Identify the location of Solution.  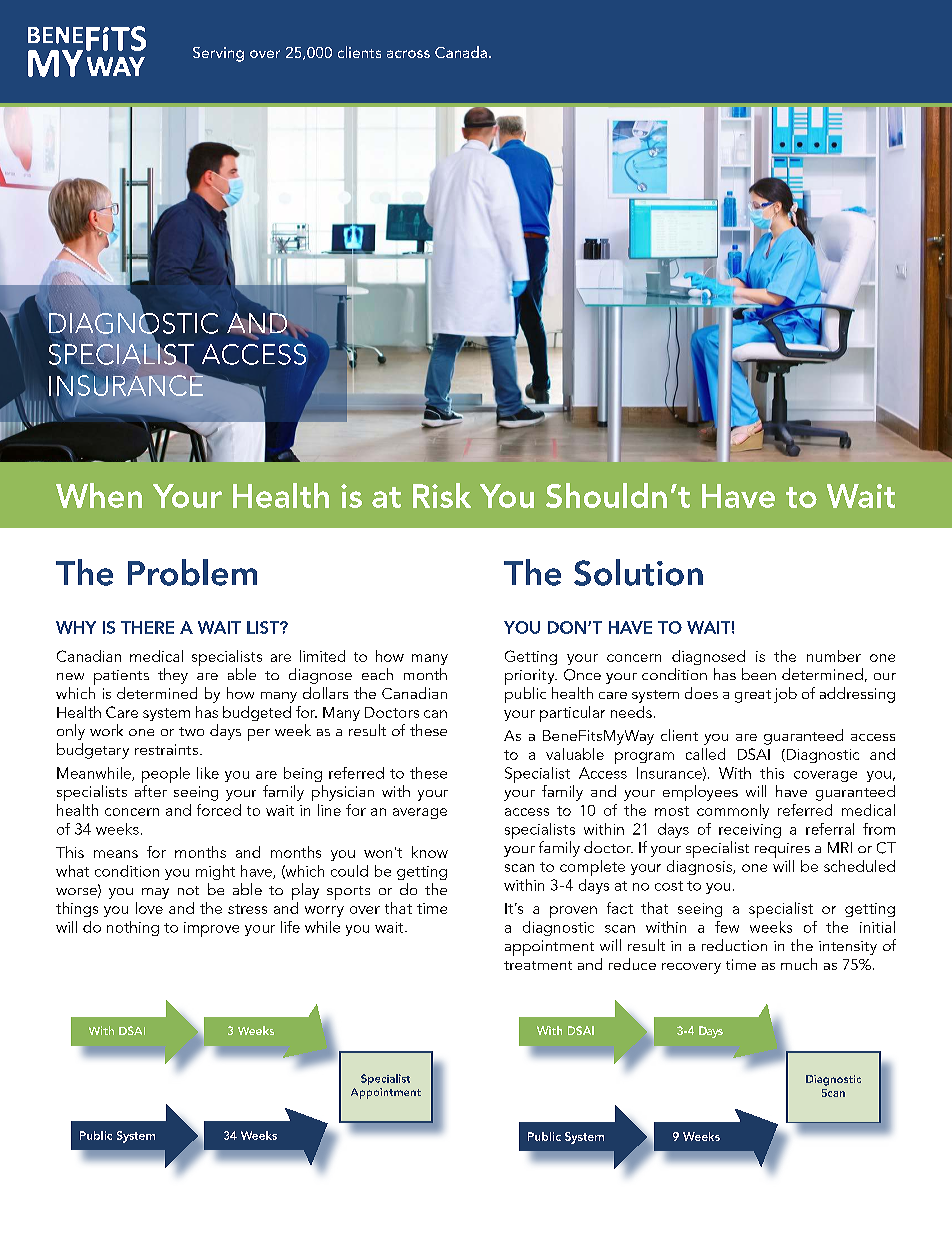
(638, 572).
